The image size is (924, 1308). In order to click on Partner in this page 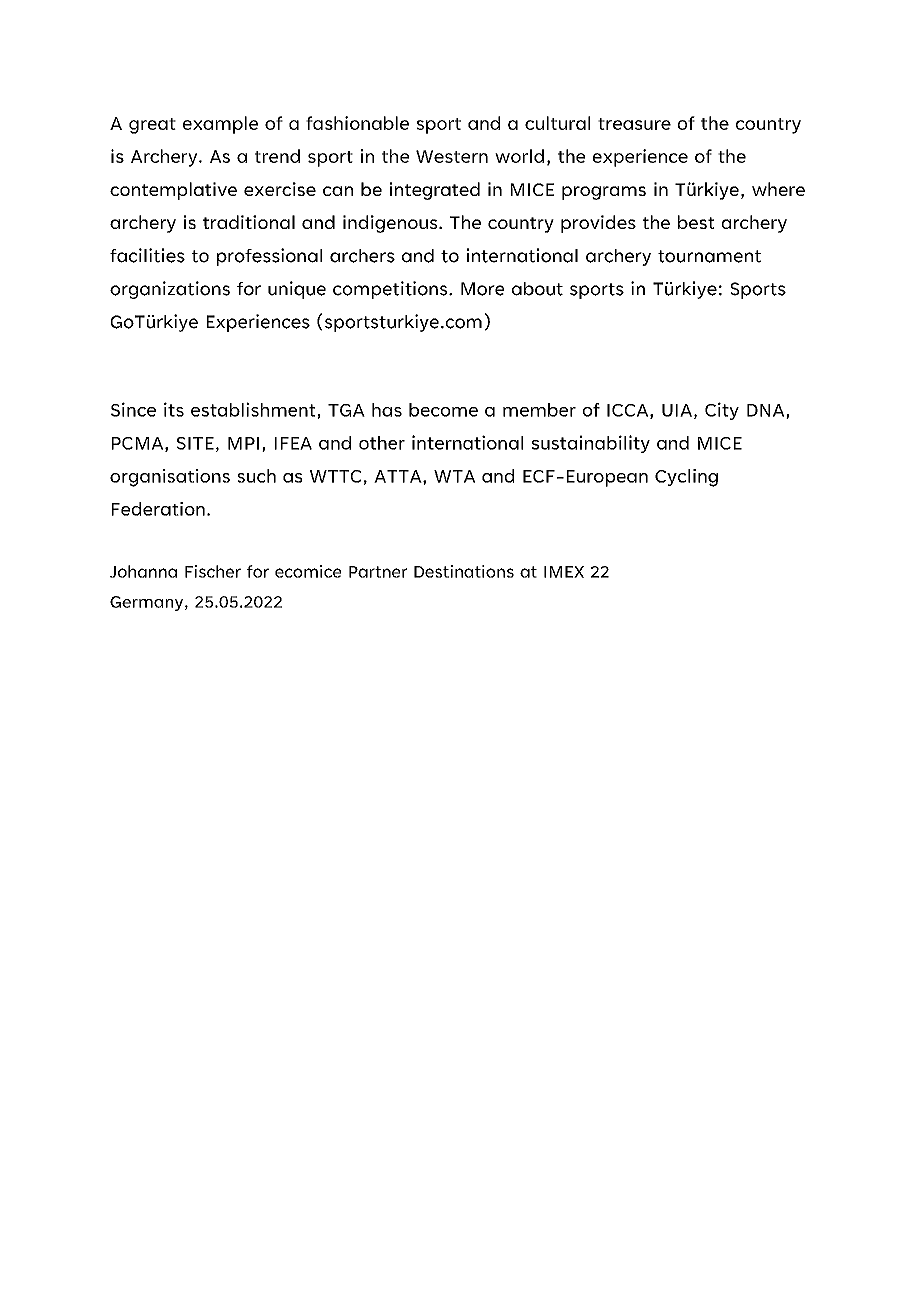, I will do `click(378, 572)`.
